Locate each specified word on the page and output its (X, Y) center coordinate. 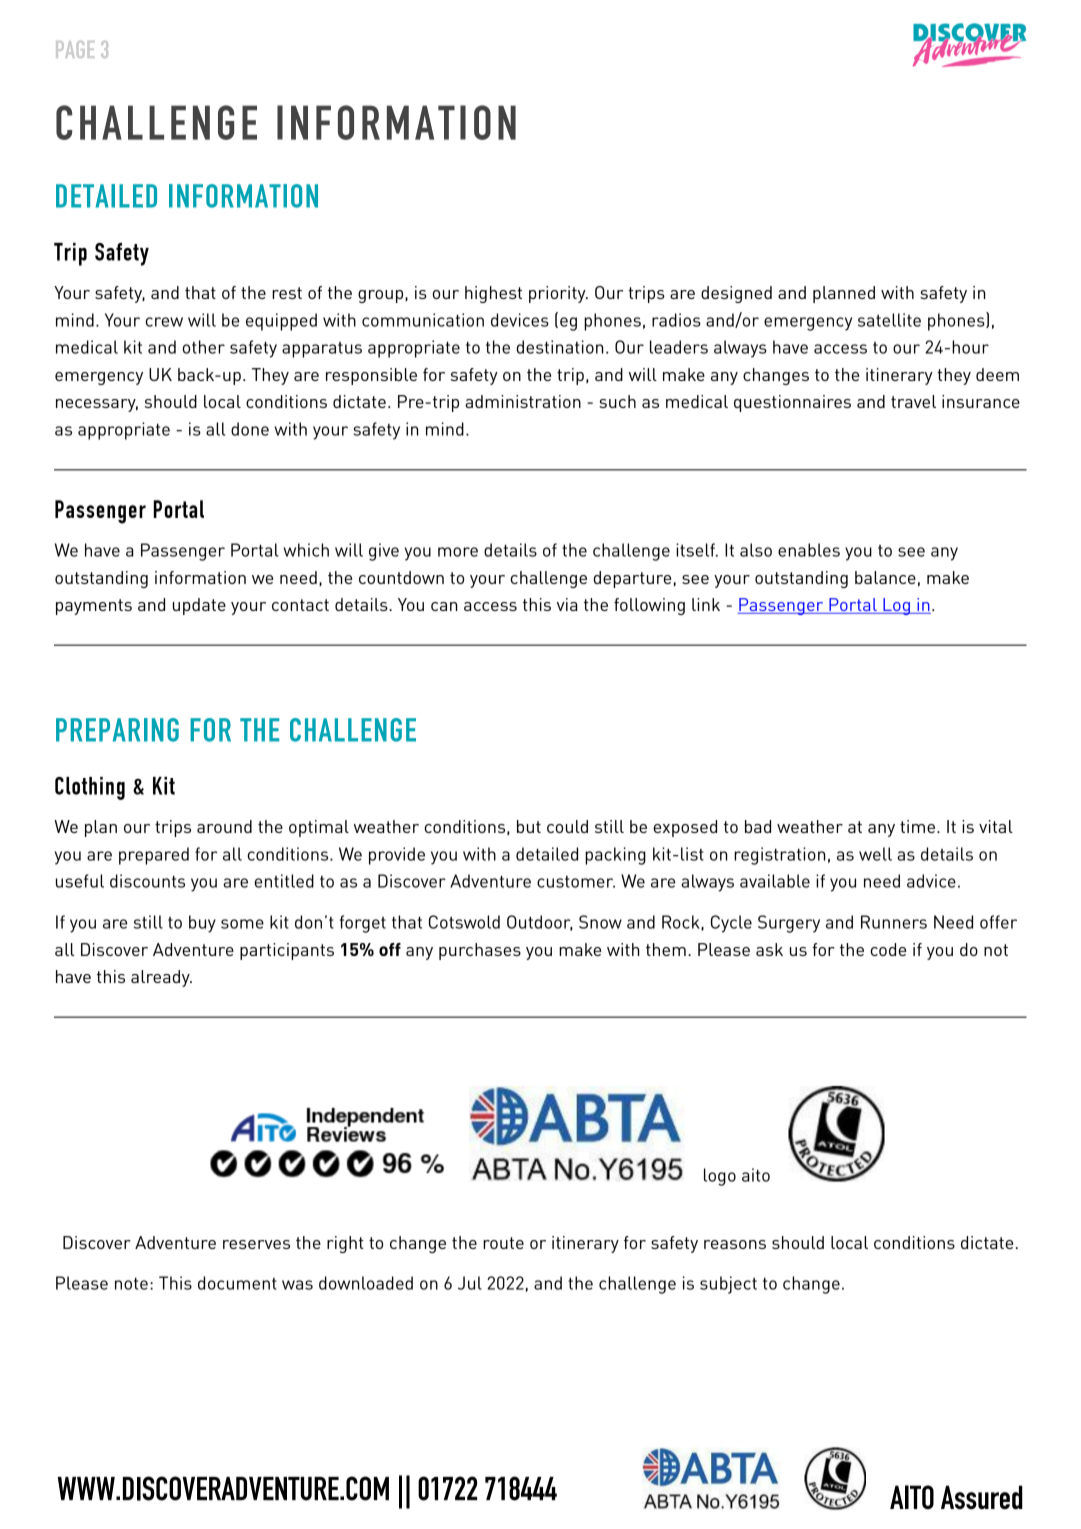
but (529, 826)
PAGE (75, 49)
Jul (470, 1283)
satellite (889, 320)
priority (558, 294)
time (917, 826)
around (224, 826)
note (131, 1284)
